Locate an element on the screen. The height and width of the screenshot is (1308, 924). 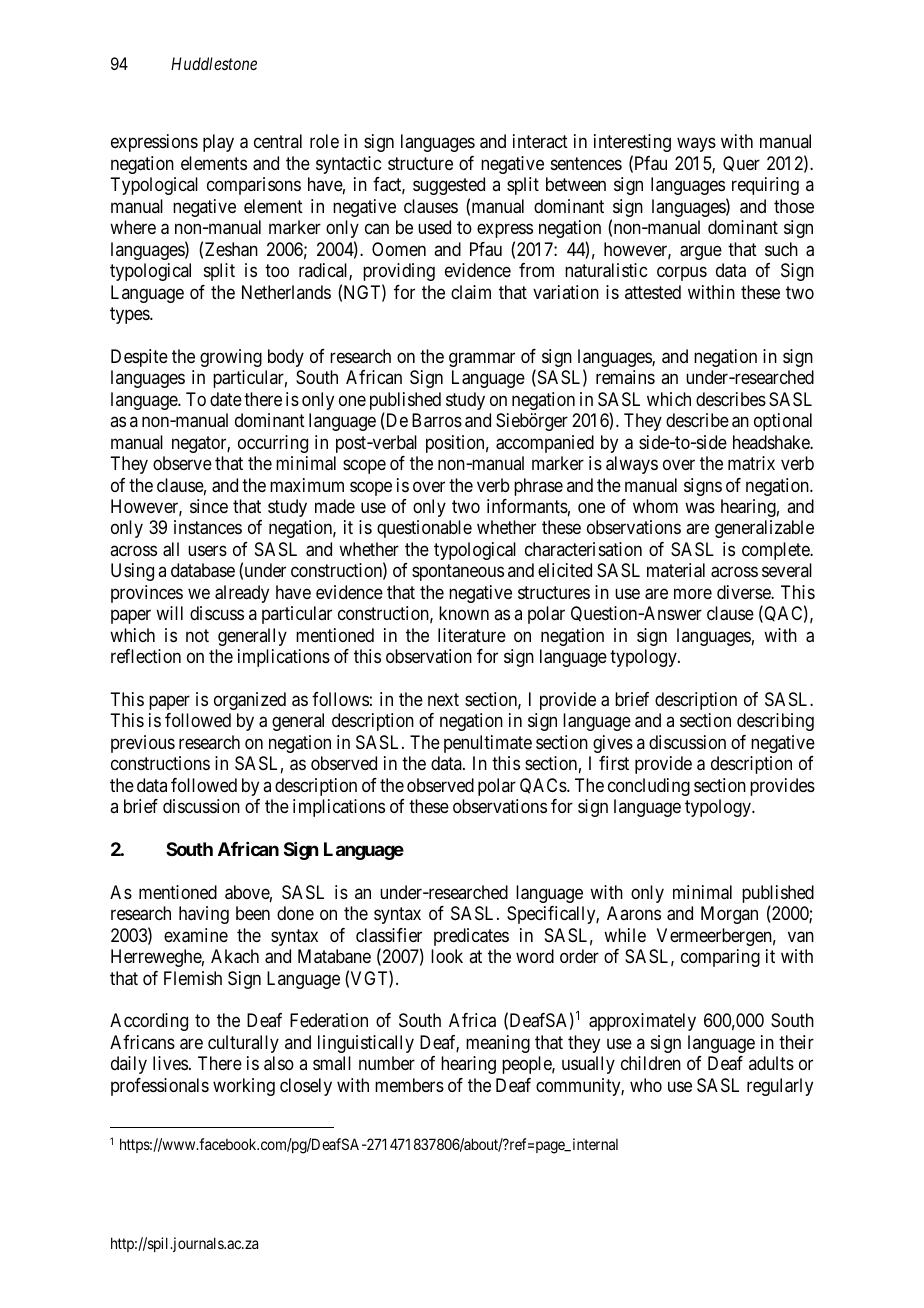
play is located at coordinates (218, 143).
